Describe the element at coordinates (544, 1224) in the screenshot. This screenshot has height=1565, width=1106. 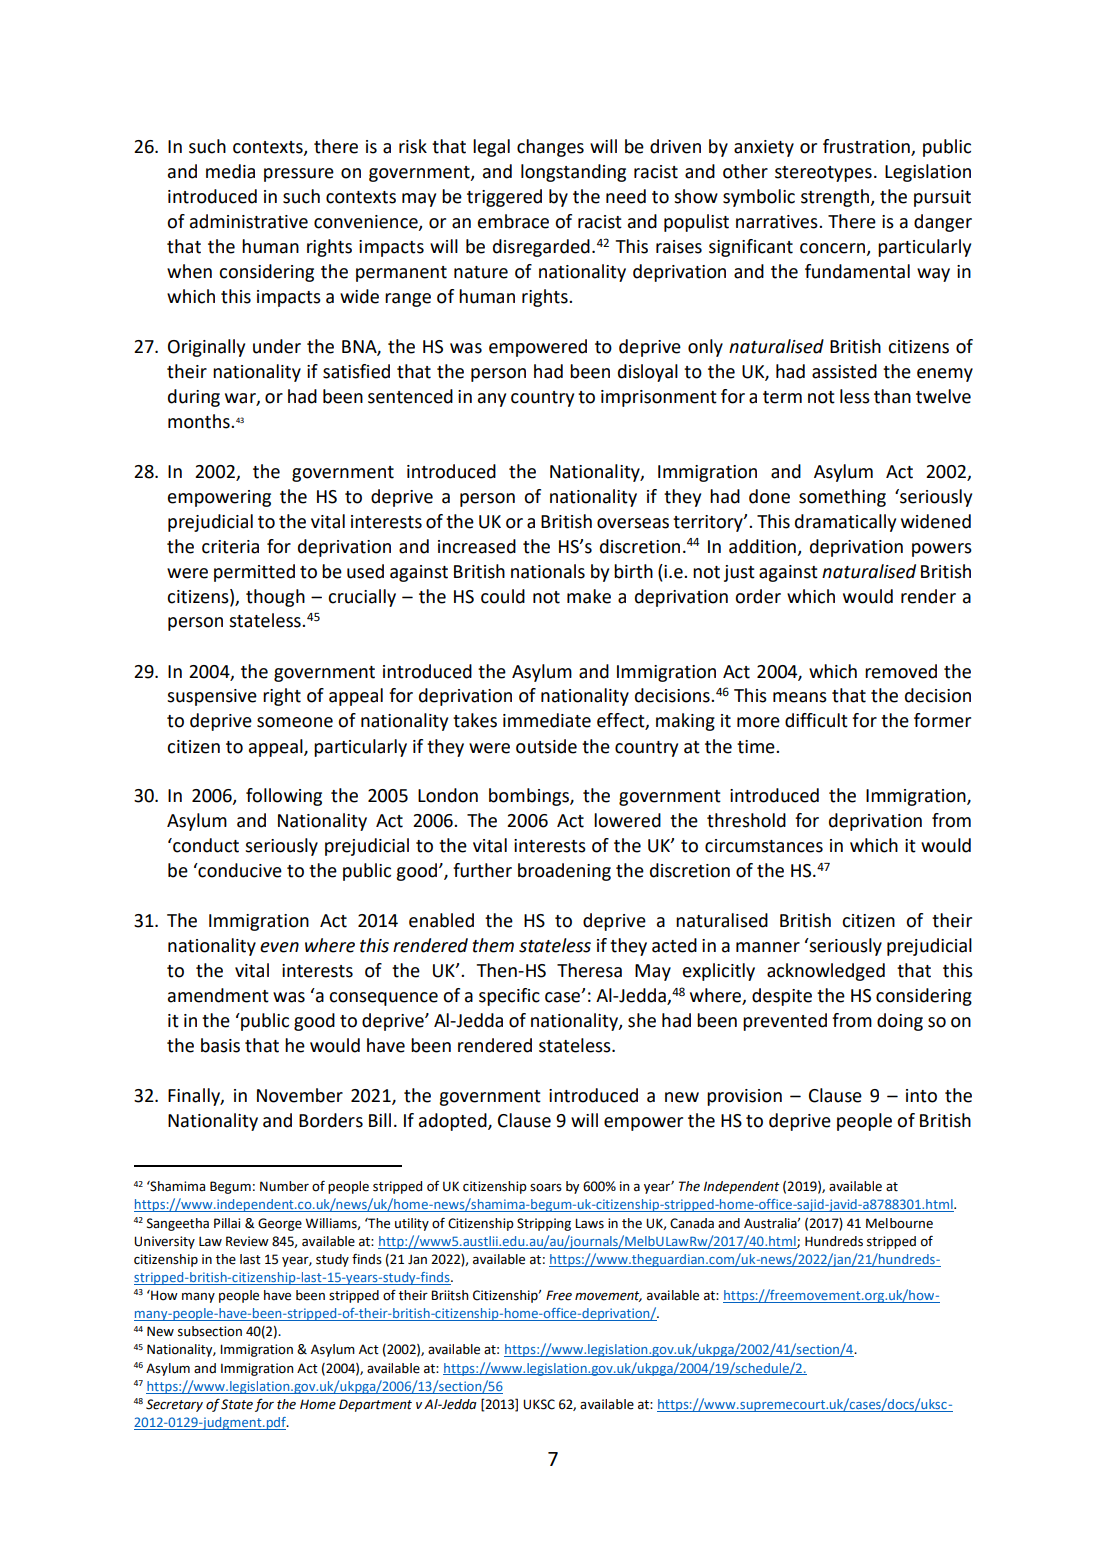
I see `Stripping` at that location.
